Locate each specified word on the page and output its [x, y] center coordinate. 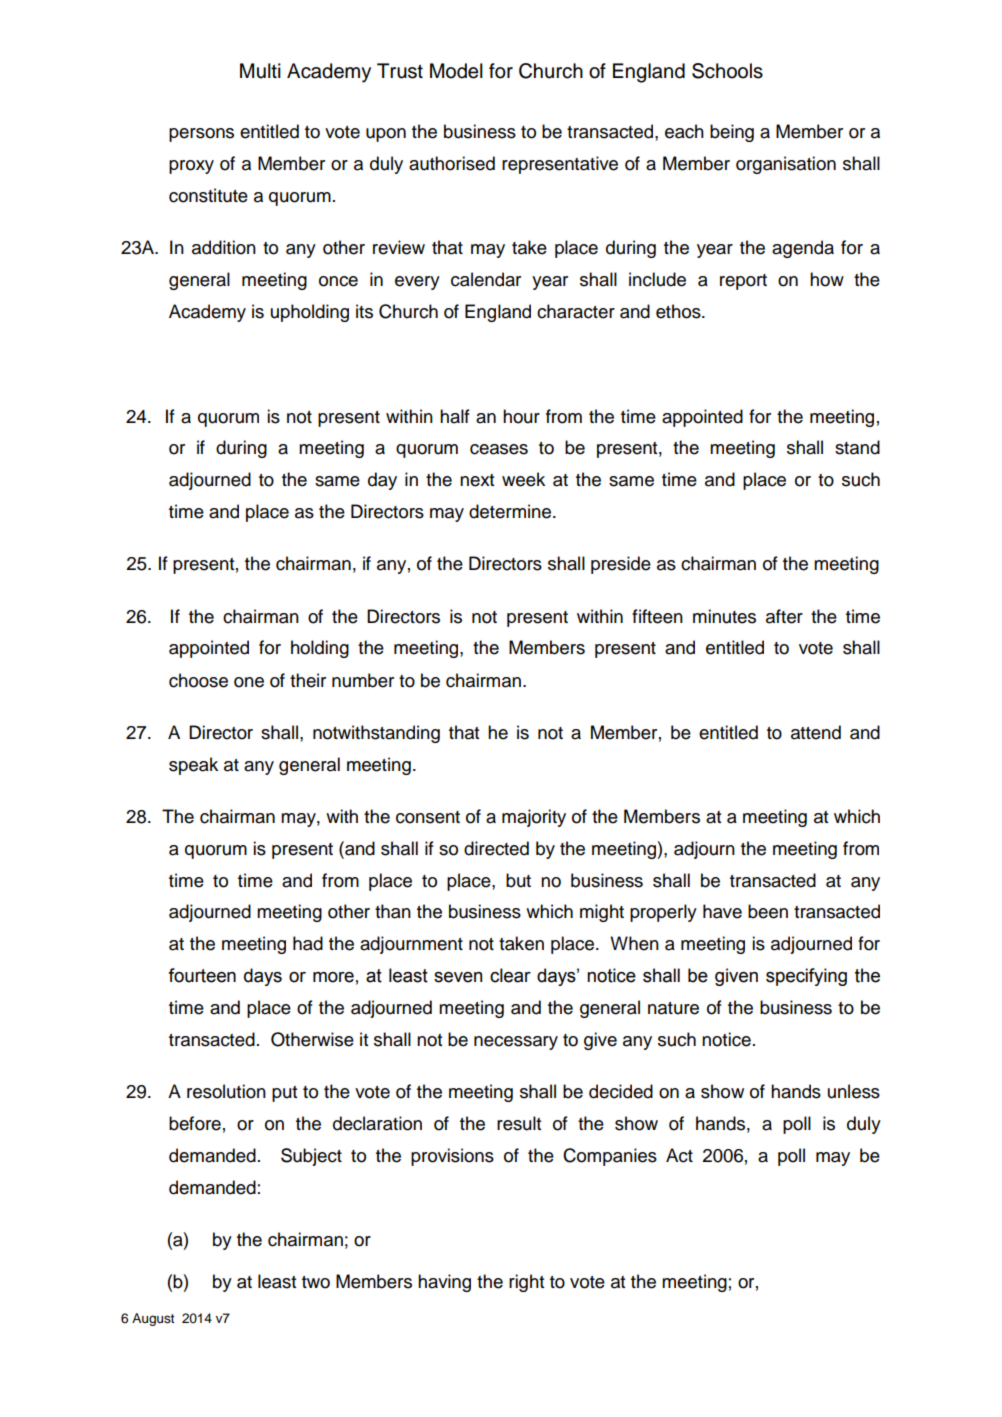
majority [534, 818]
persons [201, 135]
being [732, 133]
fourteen [202, 975]
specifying [806, 977]
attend [816, 732]
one [249, 682]
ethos [679, 311]
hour [521, 416]
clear [510, 975]
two [316, 1282]
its [364, 311]
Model [456, 71]
